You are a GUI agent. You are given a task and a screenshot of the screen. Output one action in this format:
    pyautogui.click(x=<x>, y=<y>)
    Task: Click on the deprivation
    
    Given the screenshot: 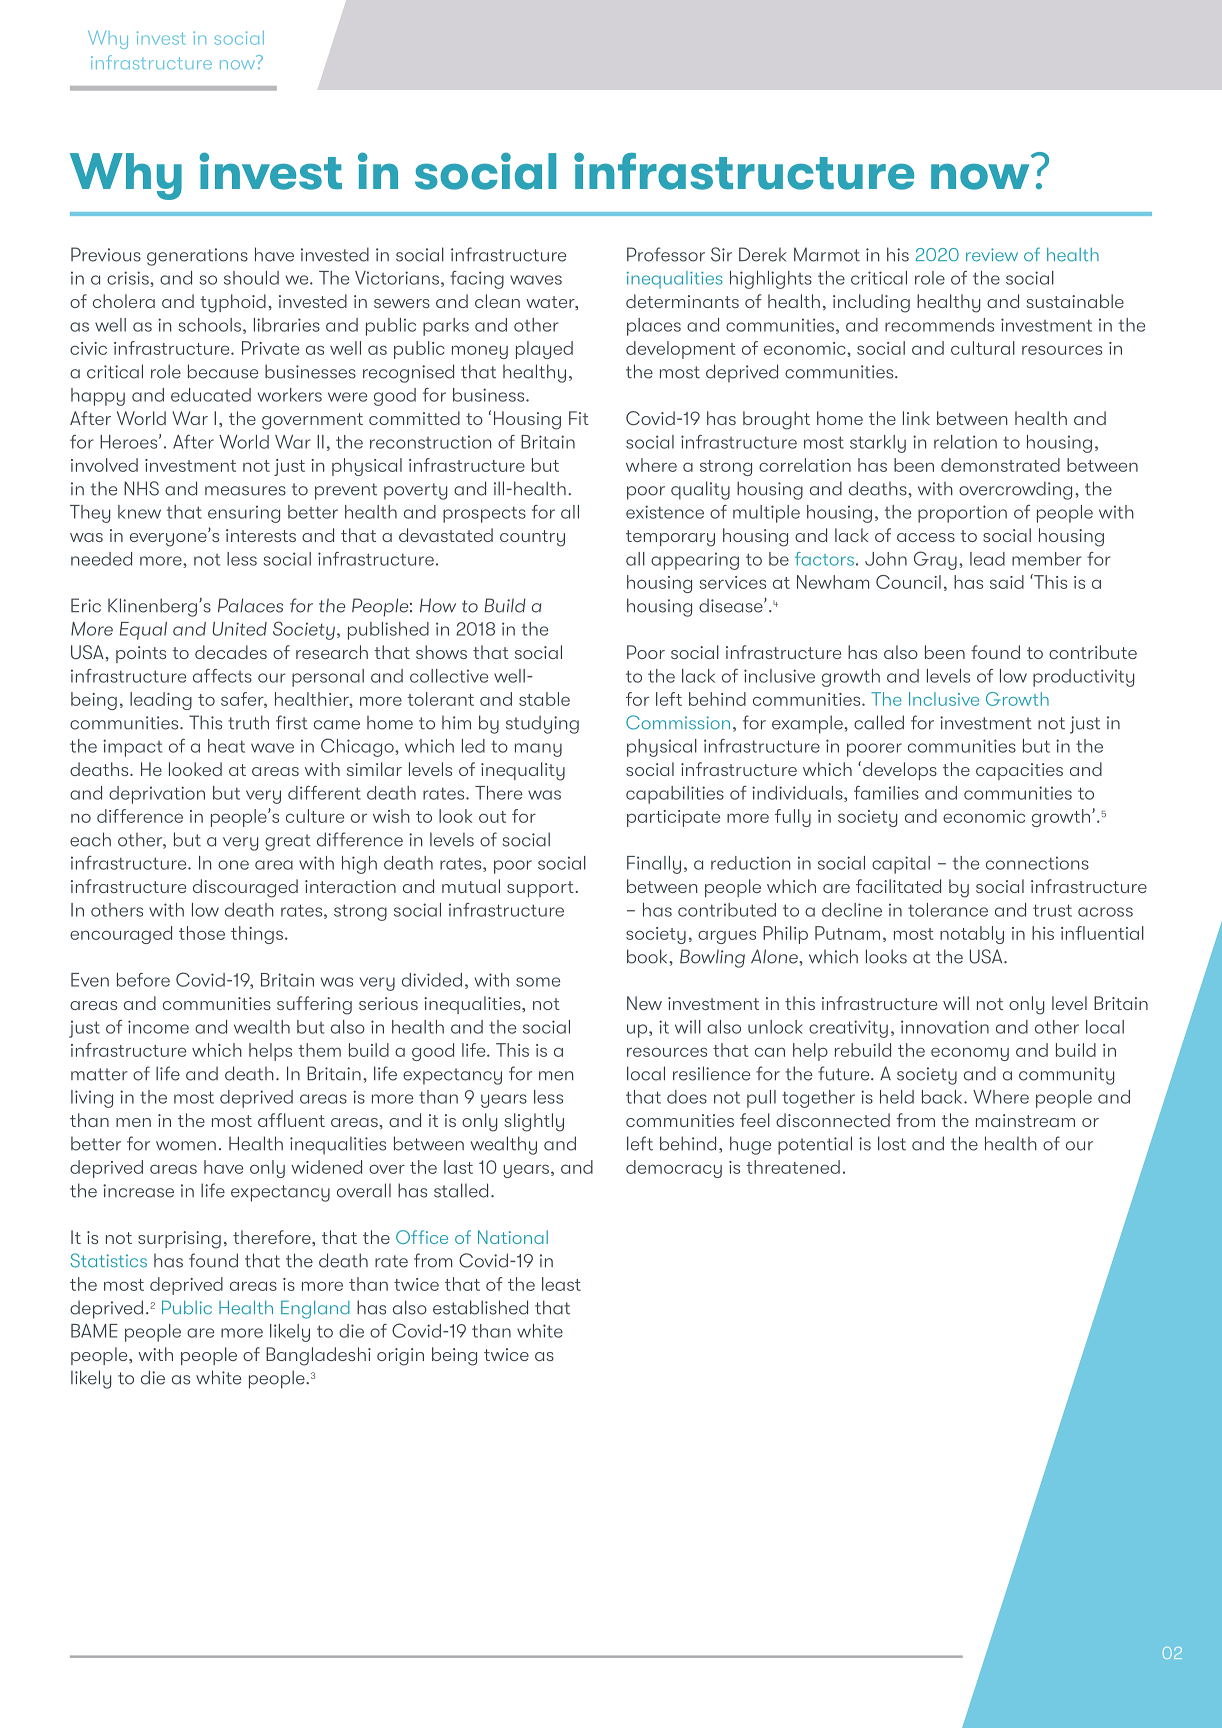 What is the action you would take?
    pyautogui.click(x=157, y=795)
